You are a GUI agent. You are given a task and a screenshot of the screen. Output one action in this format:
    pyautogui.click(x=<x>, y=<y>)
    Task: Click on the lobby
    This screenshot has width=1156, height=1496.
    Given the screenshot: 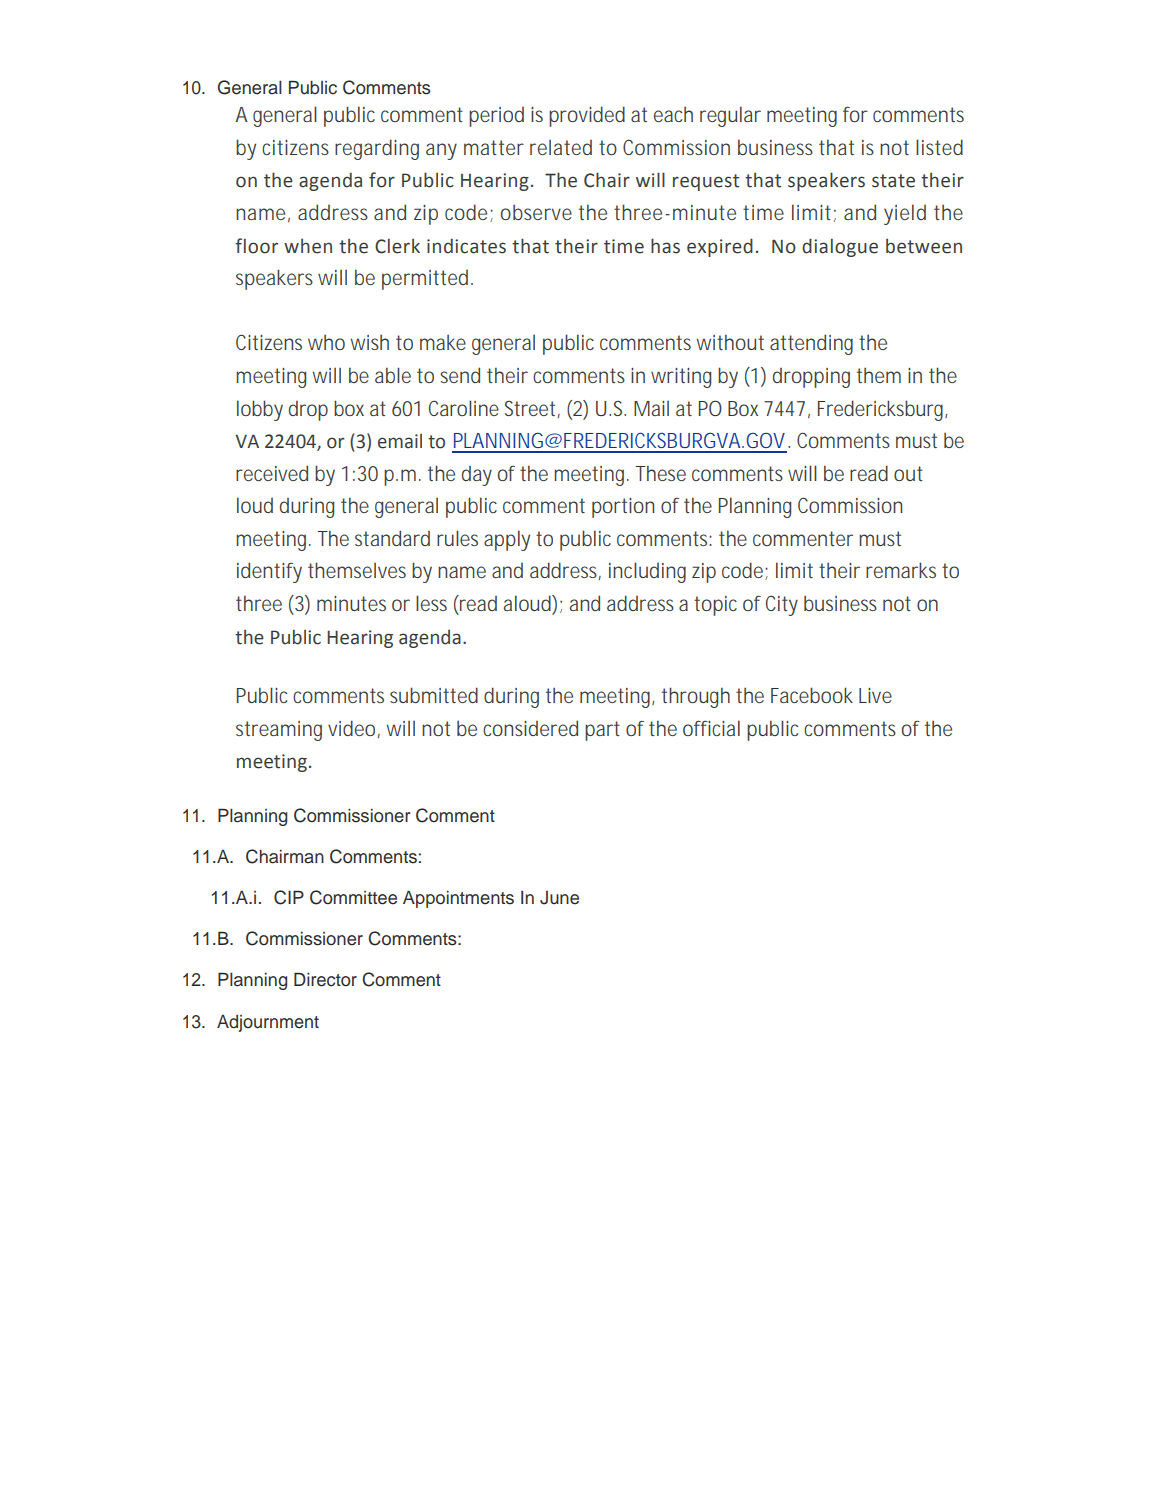 What is the action you would take?
    pyautogui.click(x=260, y=410)
